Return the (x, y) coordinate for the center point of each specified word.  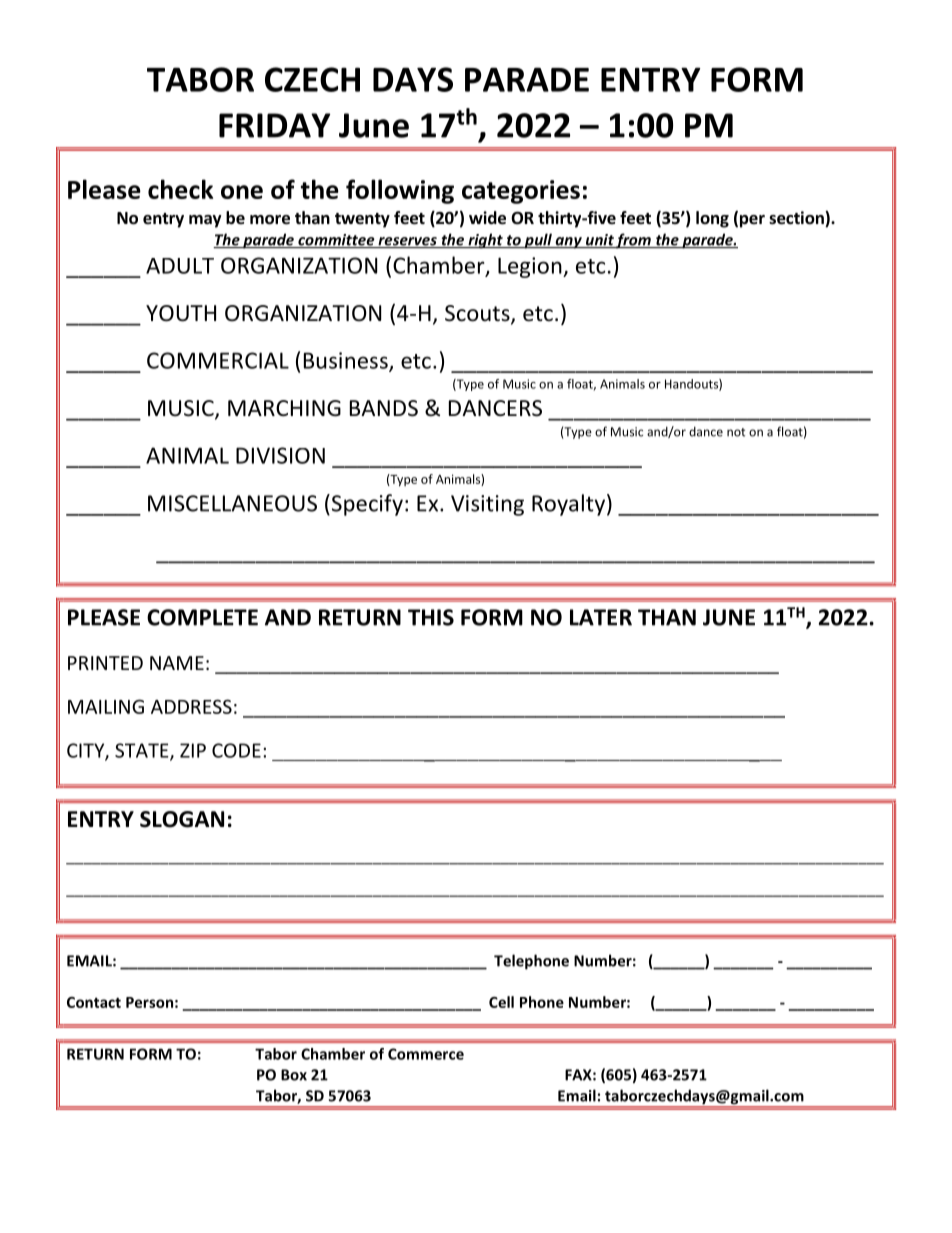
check (180, 189)
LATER (601, 617)
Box (294, 1075)
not (736, 432)
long (712, 219)
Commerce (426, 1054)
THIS (431, 617)
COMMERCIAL (218, 360)
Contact (94, 1002)
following (400, 191)
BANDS (384, 408)
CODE (236, 750)
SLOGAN (182, 819)
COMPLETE (202, 617)
